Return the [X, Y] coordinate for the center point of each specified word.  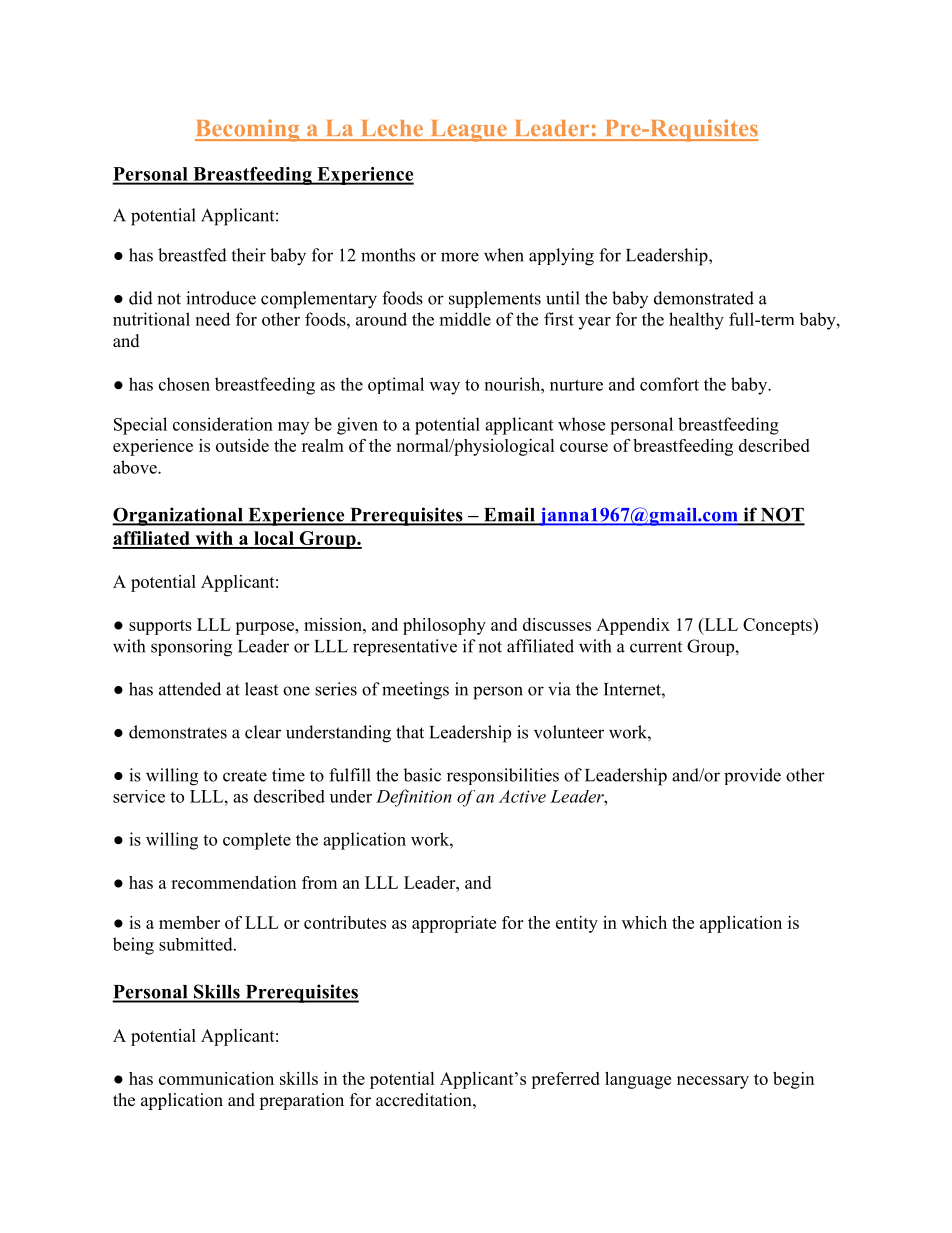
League [468, 131]
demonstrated [704, 298]
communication [216, 1078]
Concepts [778, 626]
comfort [669, 384]
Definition [414, 798]
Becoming [248, 130]
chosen [184, 384]
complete [257, 841]
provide [752, 776]
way [444, 388]
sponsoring [191, 648]
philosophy [444, 626]
